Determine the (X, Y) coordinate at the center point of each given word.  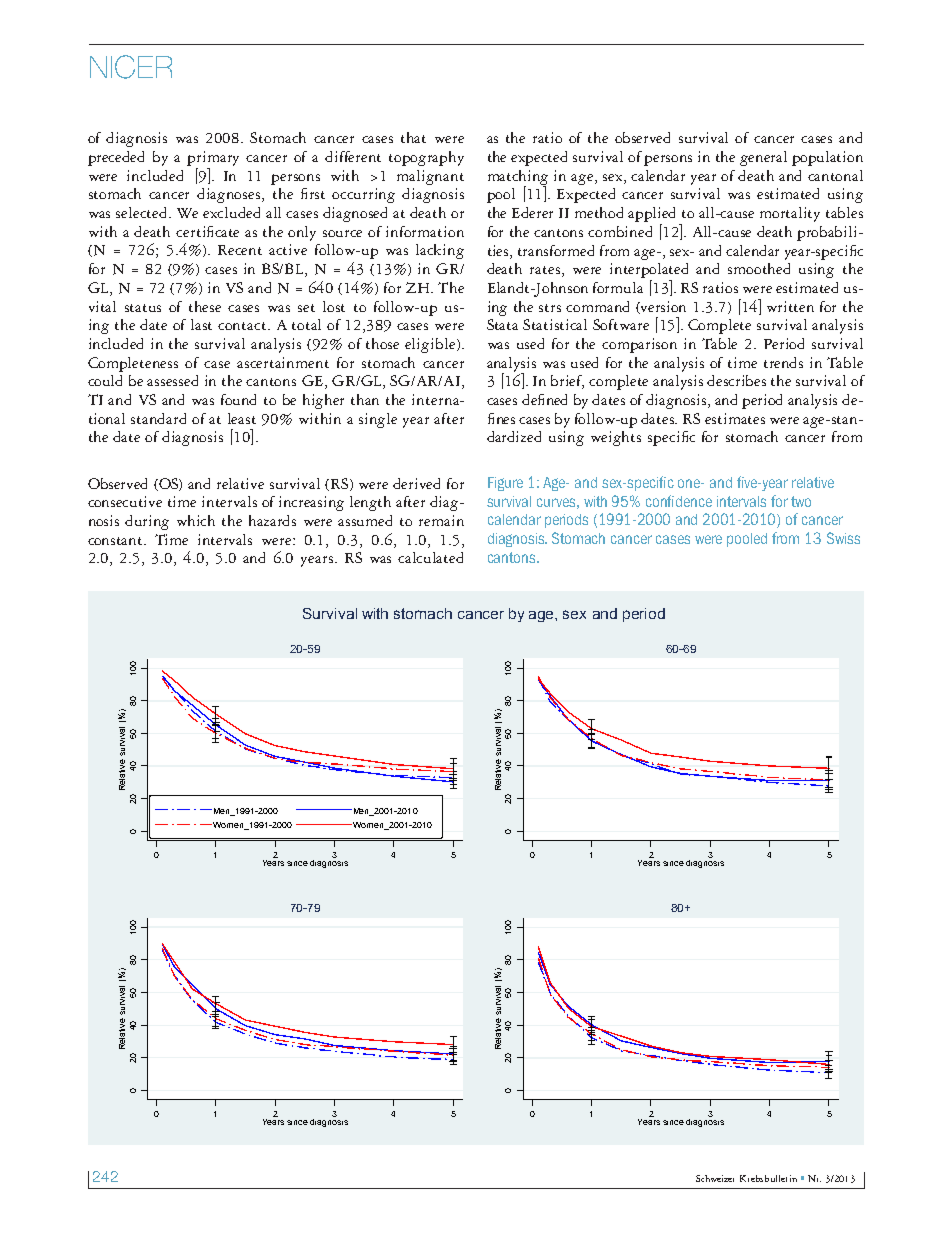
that (413, 137)
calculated (430, 557)
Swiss (843, 538)
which (196, 520)
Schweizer (715, 1178)
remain (441, 520)
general (763, 158)
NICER (131, 67)
